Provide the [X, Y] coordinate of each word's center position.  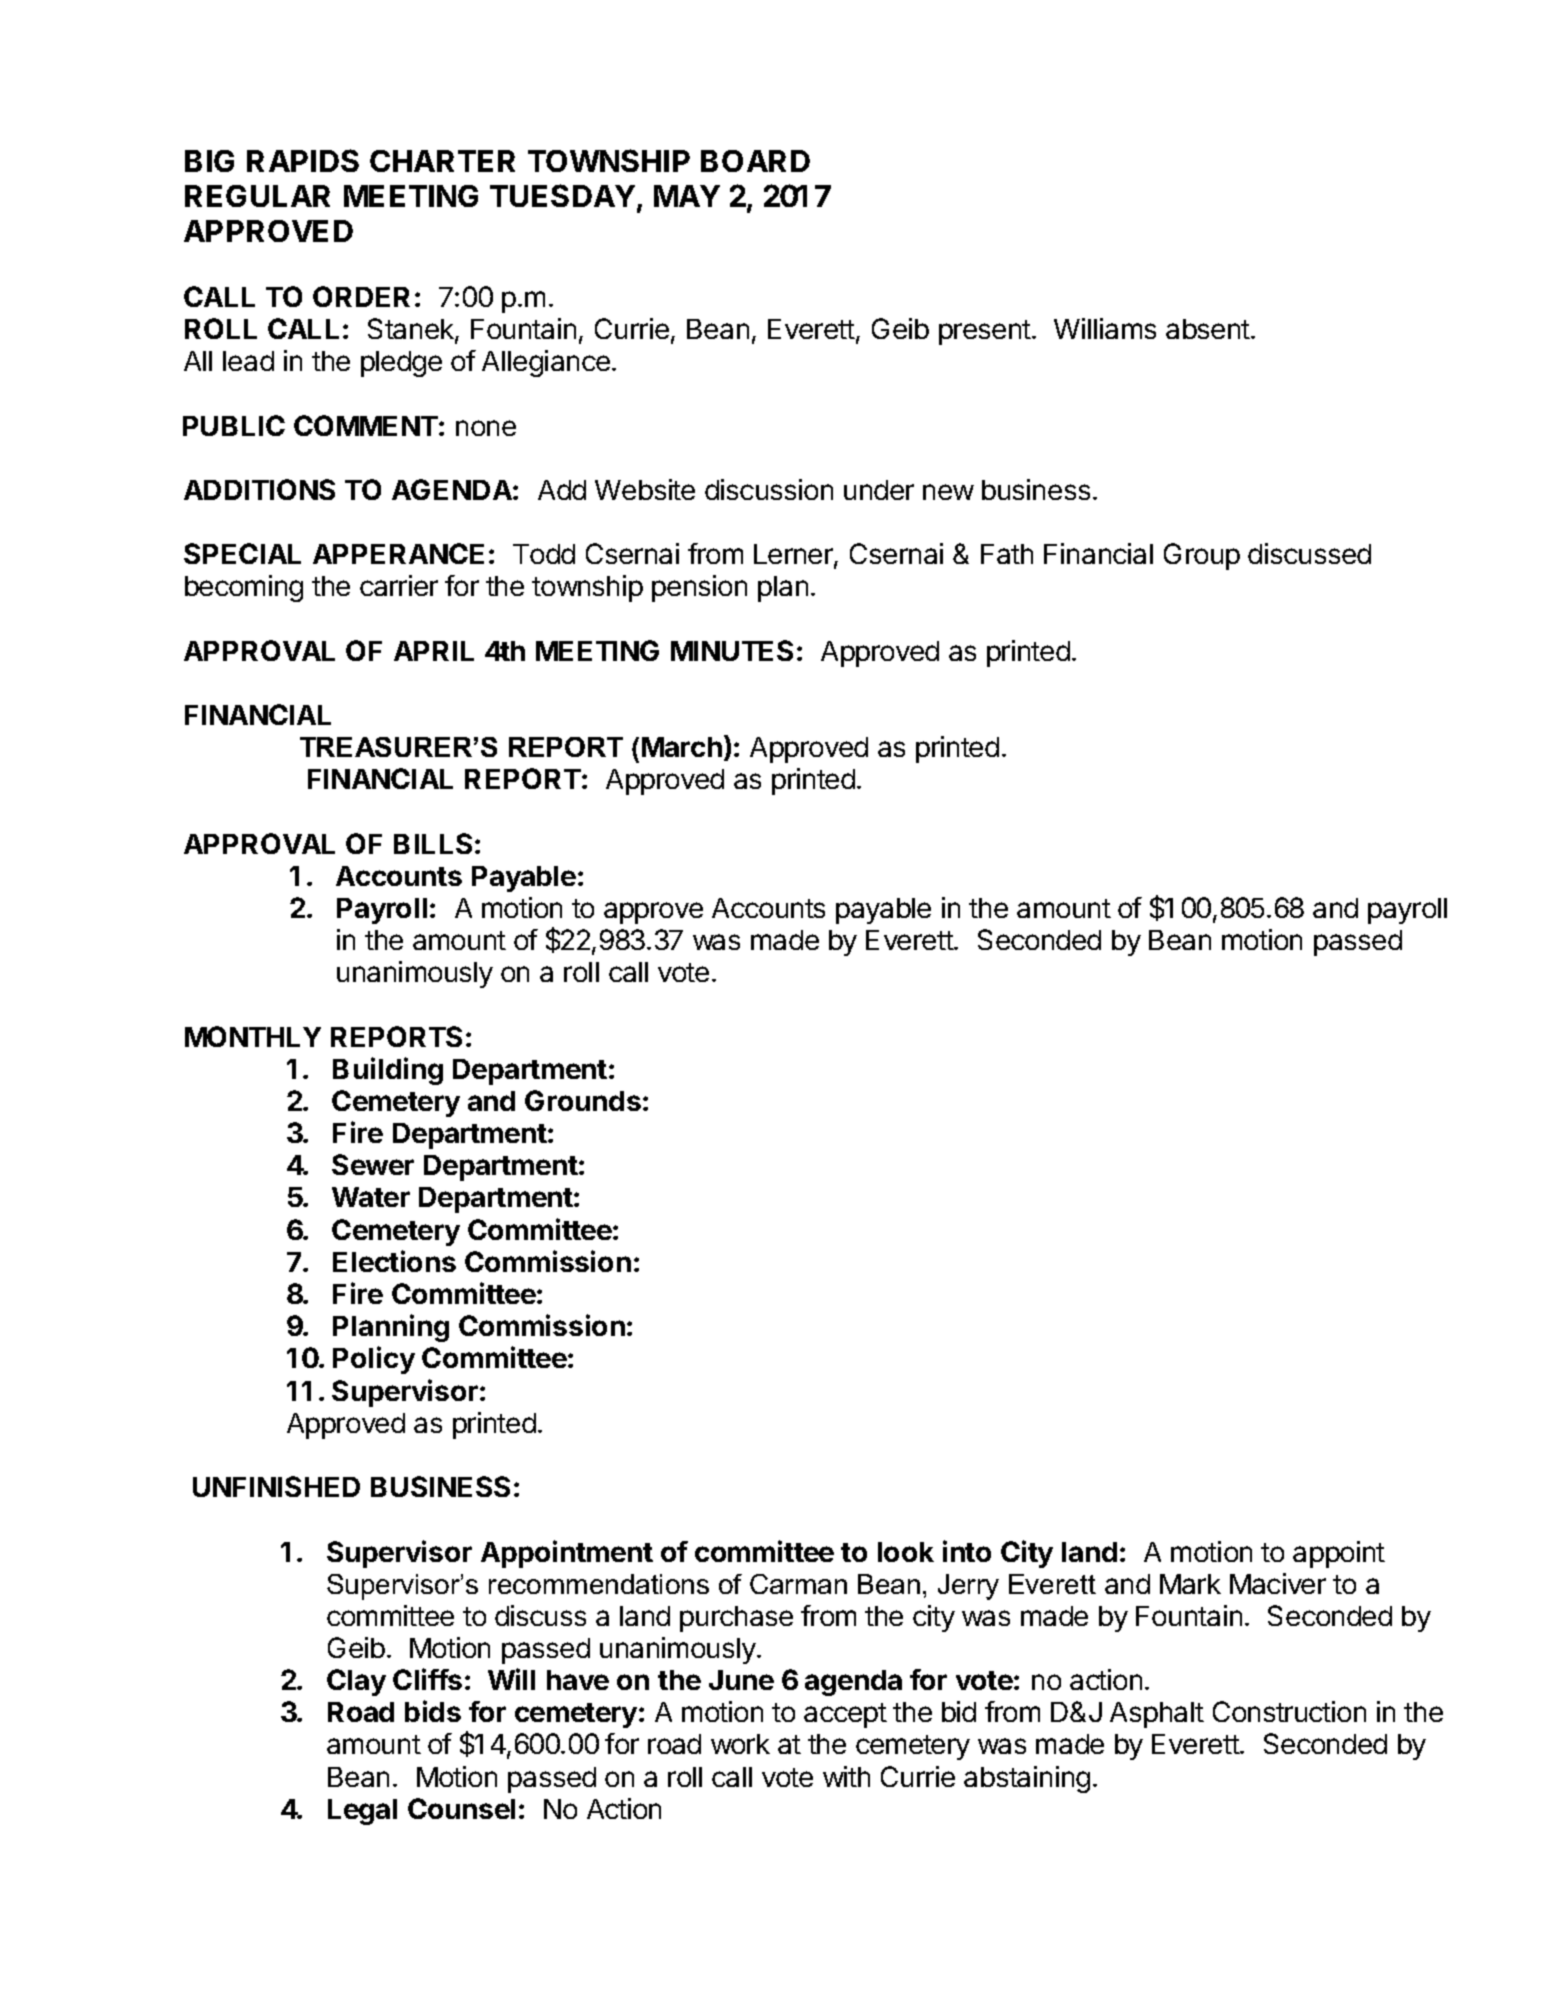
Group [1202, 556]
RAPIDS [303, 160]
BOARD [755, 161]
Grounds [583, 1100]
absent [1209, 329]
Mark [1190, 1584]
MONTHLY [253, 1036]
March [682, 747]
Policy [374, 1360]
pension [699, 588]
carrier [399, 585]
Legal [362, 1812]
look [906, 1552]
